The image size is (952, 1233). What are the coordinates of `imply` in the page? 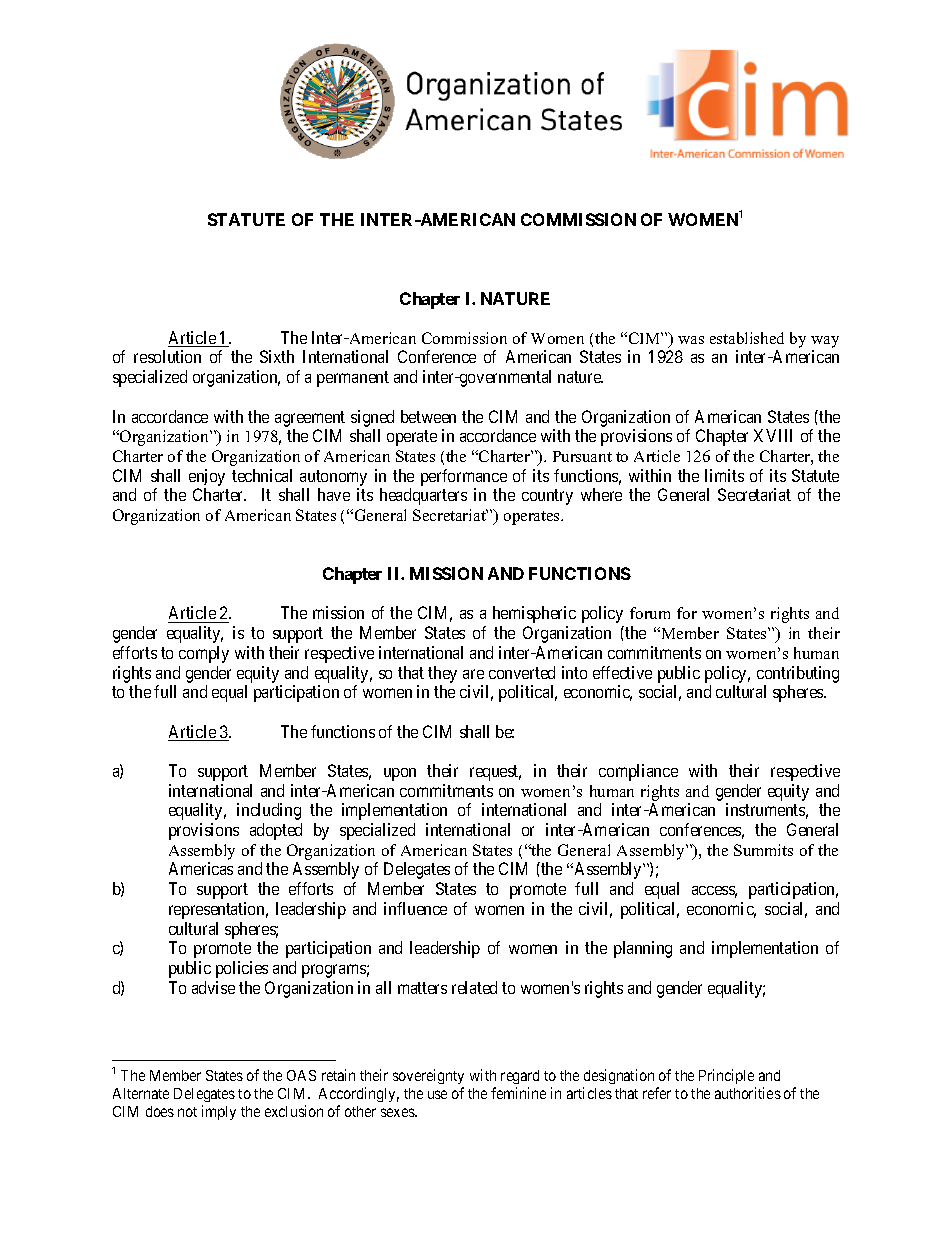 It's located at (219, 1112).
